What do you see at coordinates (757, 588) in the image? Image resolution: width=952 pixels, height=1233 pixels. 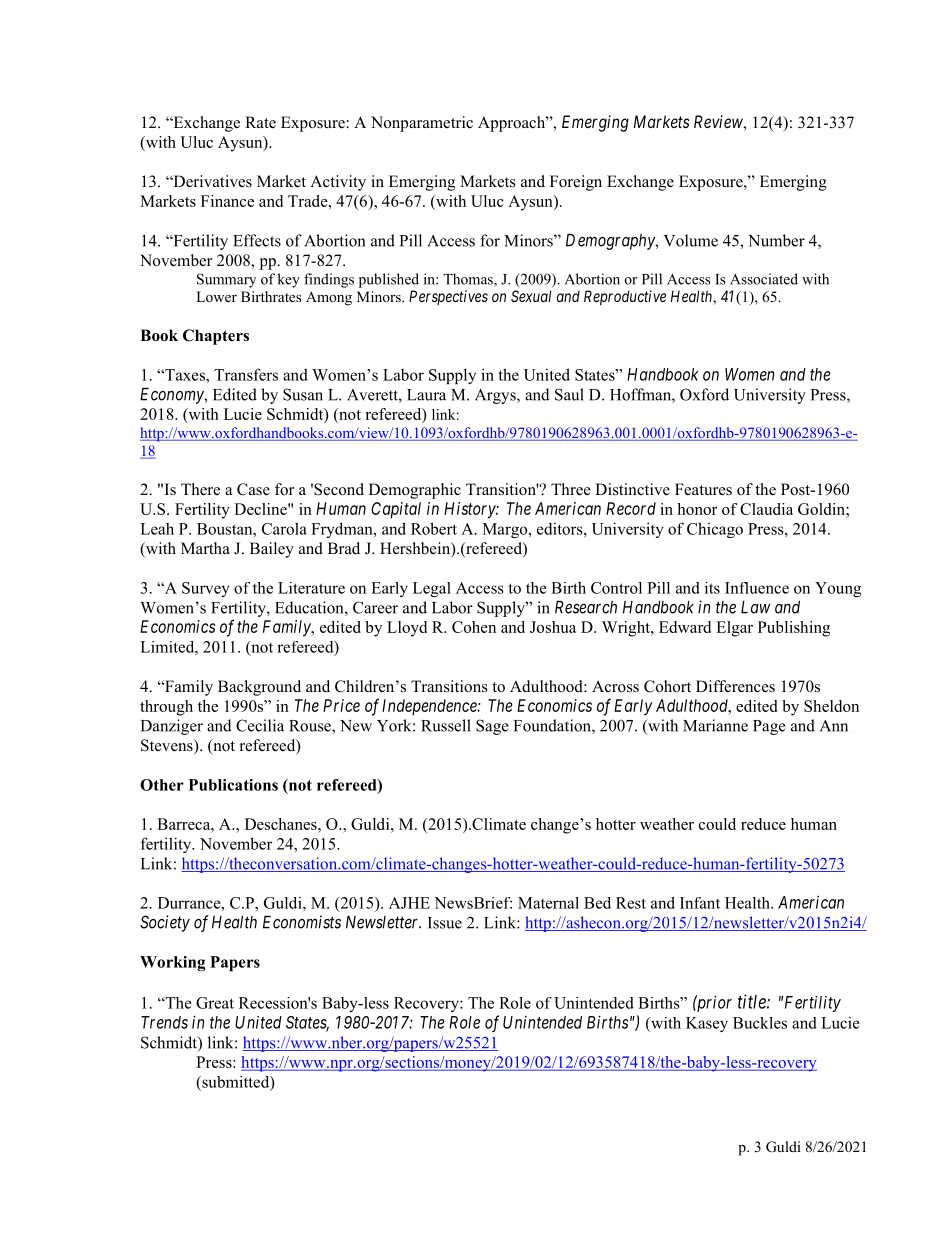 I see `Influence` at bounding box center [757, 588].
